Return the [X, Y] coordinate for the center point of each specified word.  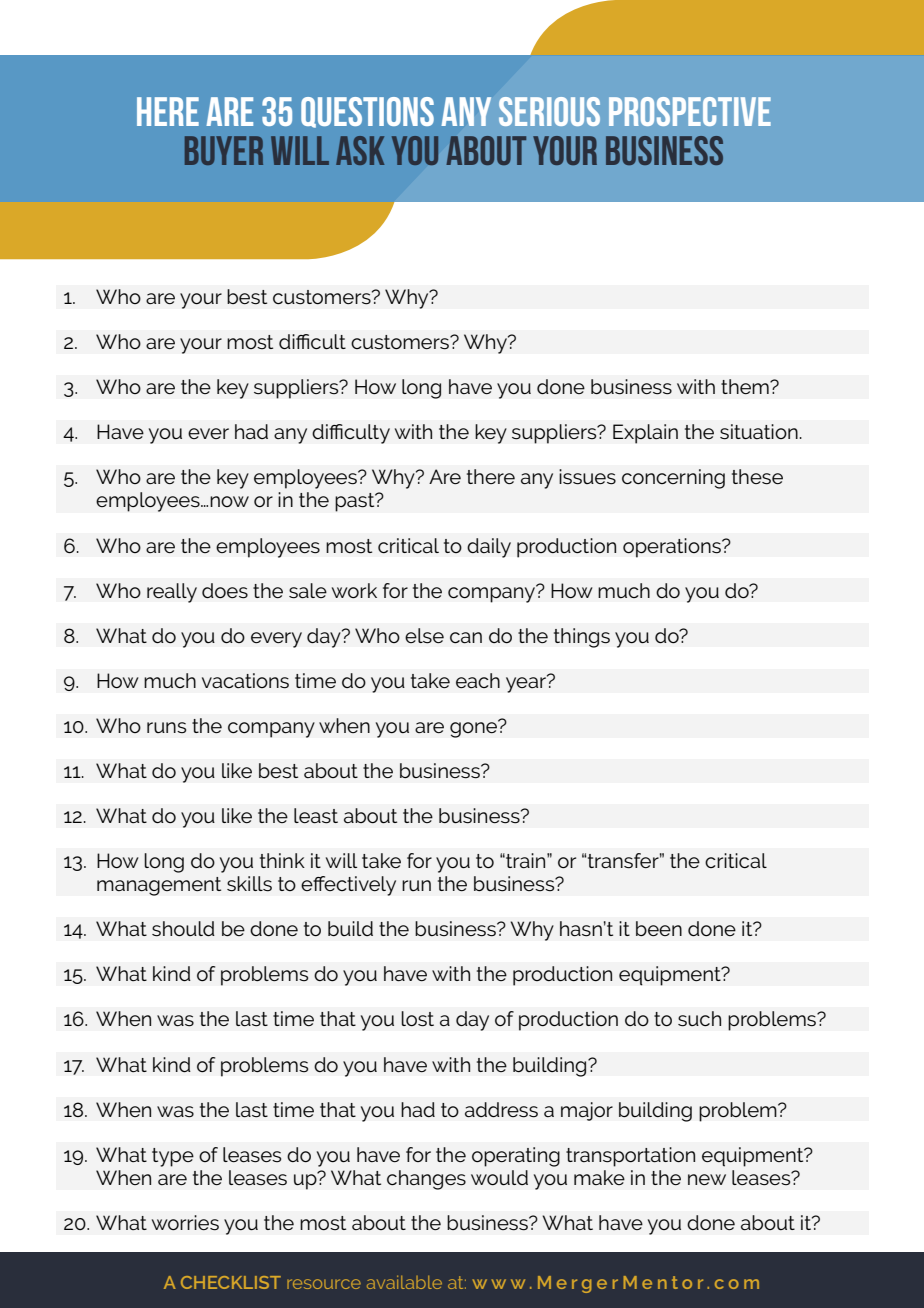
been [659, 928]
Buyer [224, 150]
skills [249, 884]
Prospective [690, 111]
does [225, 591]
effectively [348, 886]
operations [673, 548]
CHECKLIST [231, 1282]
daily [489, 548]
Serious [549, 111]
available [404, 1282]
